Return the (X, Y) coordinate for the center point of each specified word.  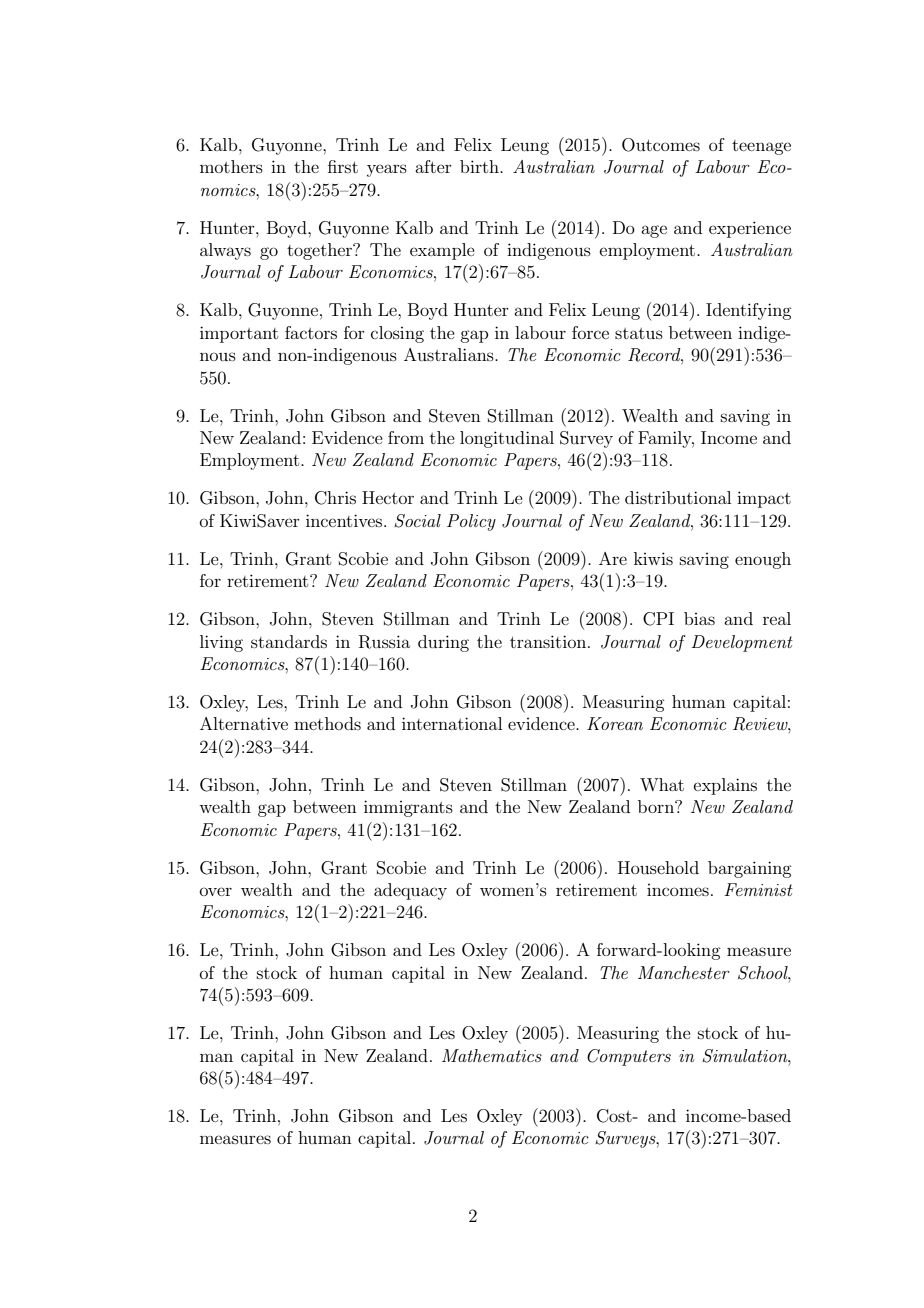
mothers (231, 166)
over (216, 891)
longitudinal (507, 439)
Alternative (244, 723)
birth (480, 166)
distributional (678, 497)
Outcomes (661, 145)
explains (725, 786)
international (452, 723)
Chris (335, 498)
